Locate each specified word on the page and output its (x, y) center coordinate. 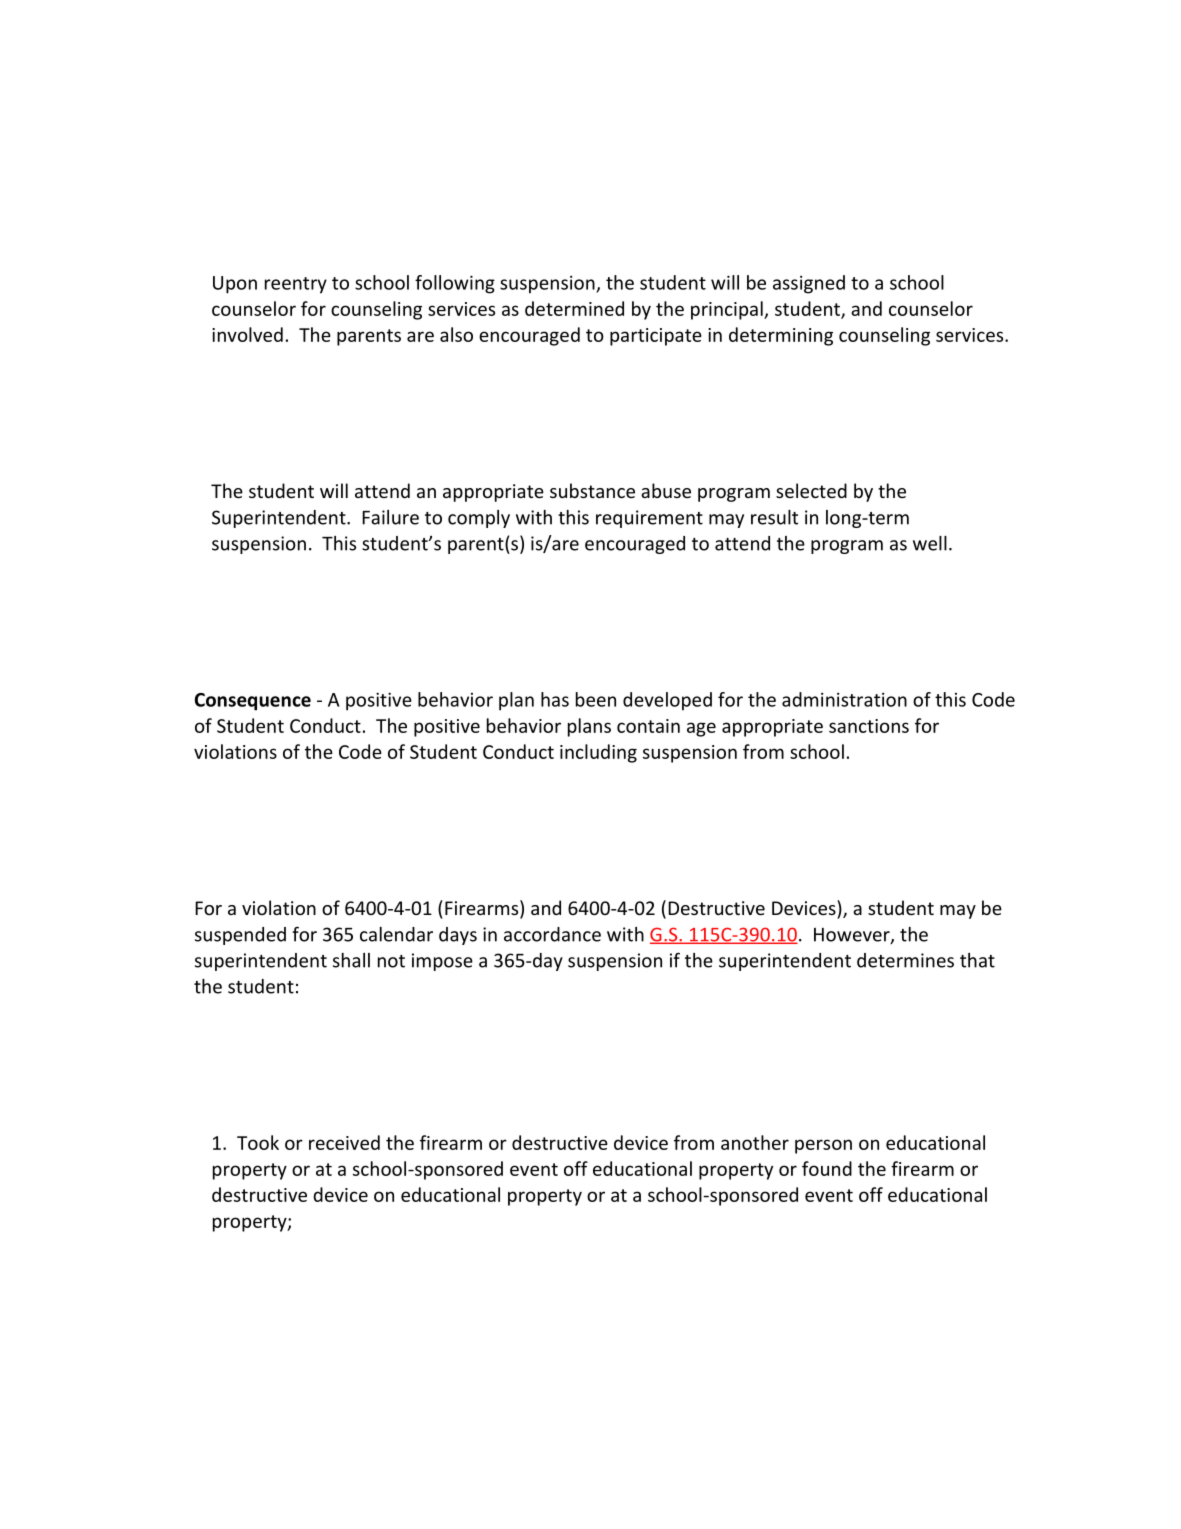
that (977, 960)
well (930, 543)
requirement (649, 519)
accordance (552, 934)
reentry (296, 285)
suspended (240, 936)
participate (656, 337)
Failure (390, 517)
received (344, 1142)
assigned (809, 284)
